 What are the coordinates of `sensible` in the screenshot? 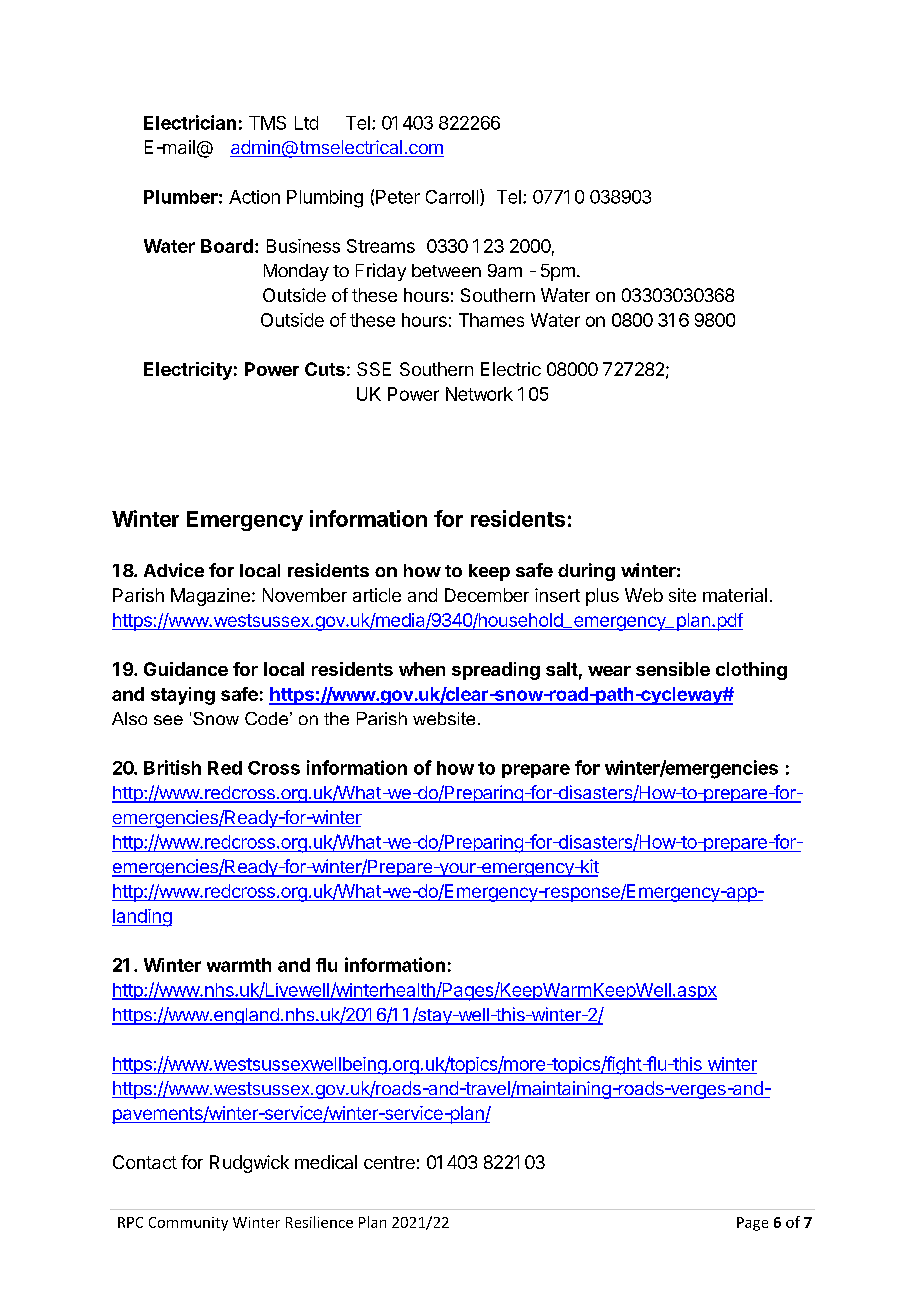 It's located at (673, 669).
